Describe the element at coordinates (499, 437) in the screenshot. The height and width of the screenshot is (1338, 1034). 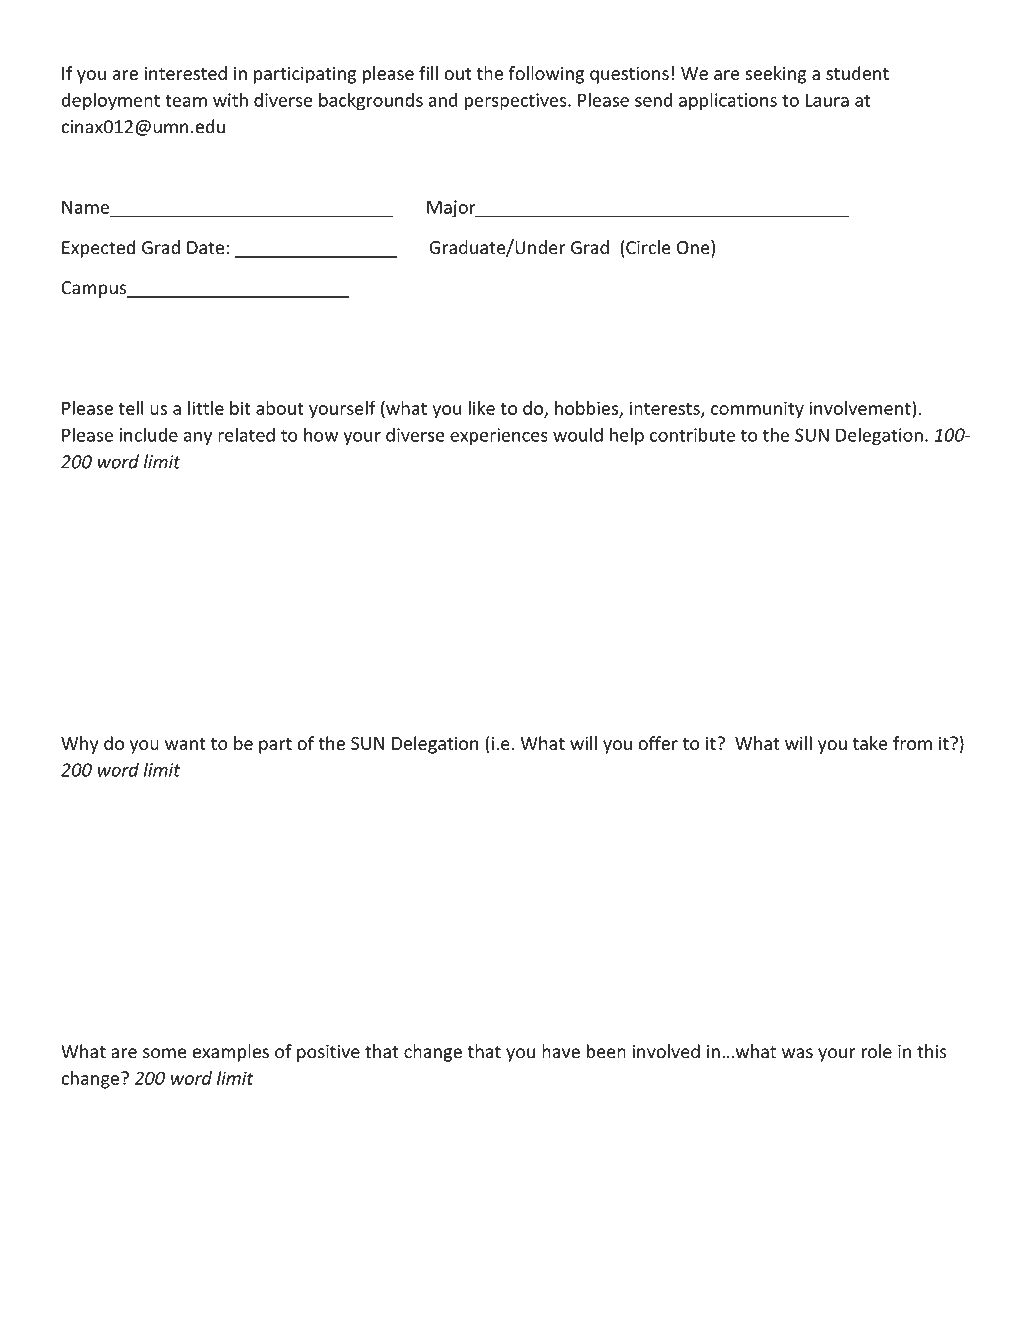
I see `experiences` at that location.
